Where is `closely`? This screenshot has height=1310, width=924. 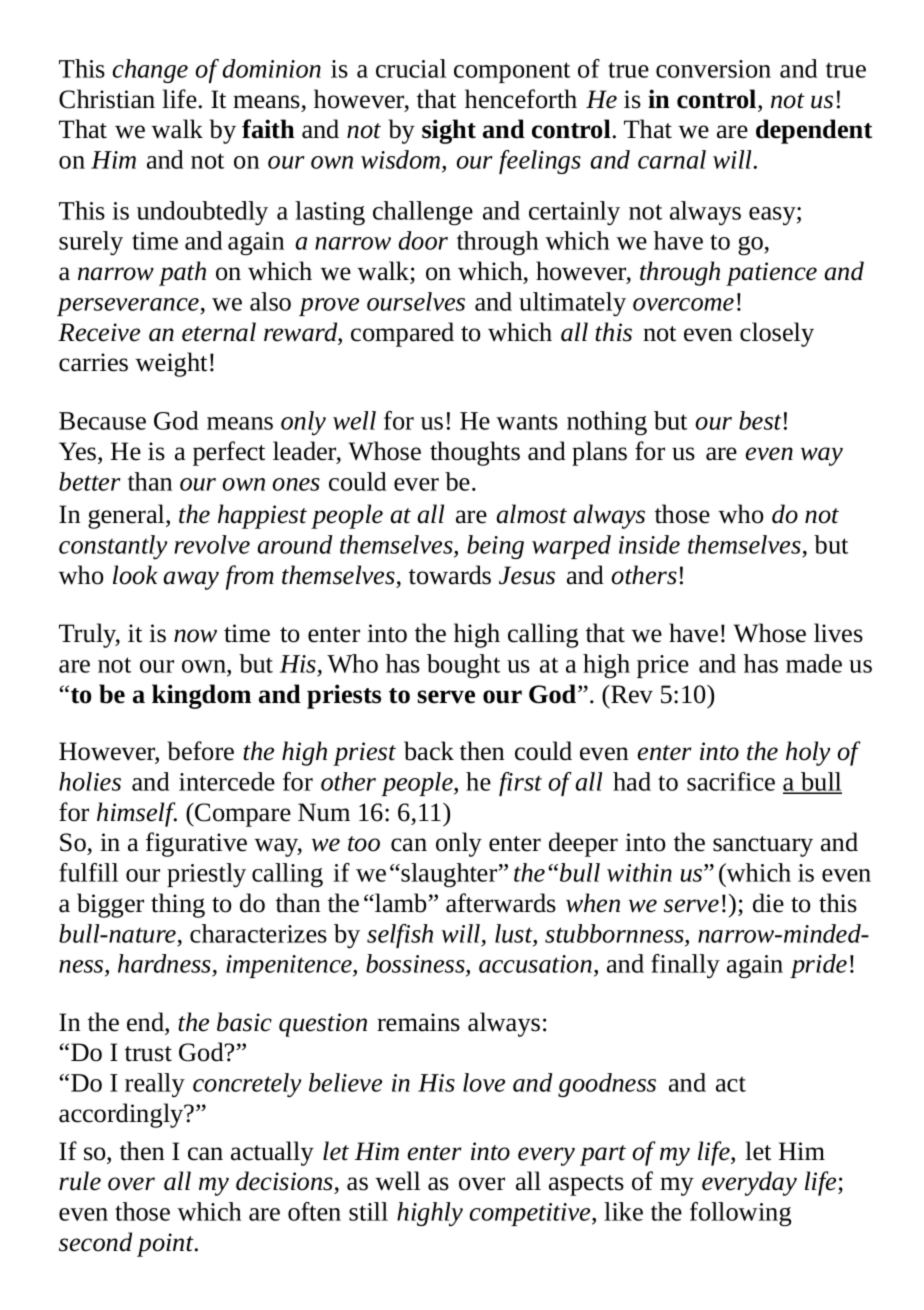
closely is located at coordinates (777, 334).
